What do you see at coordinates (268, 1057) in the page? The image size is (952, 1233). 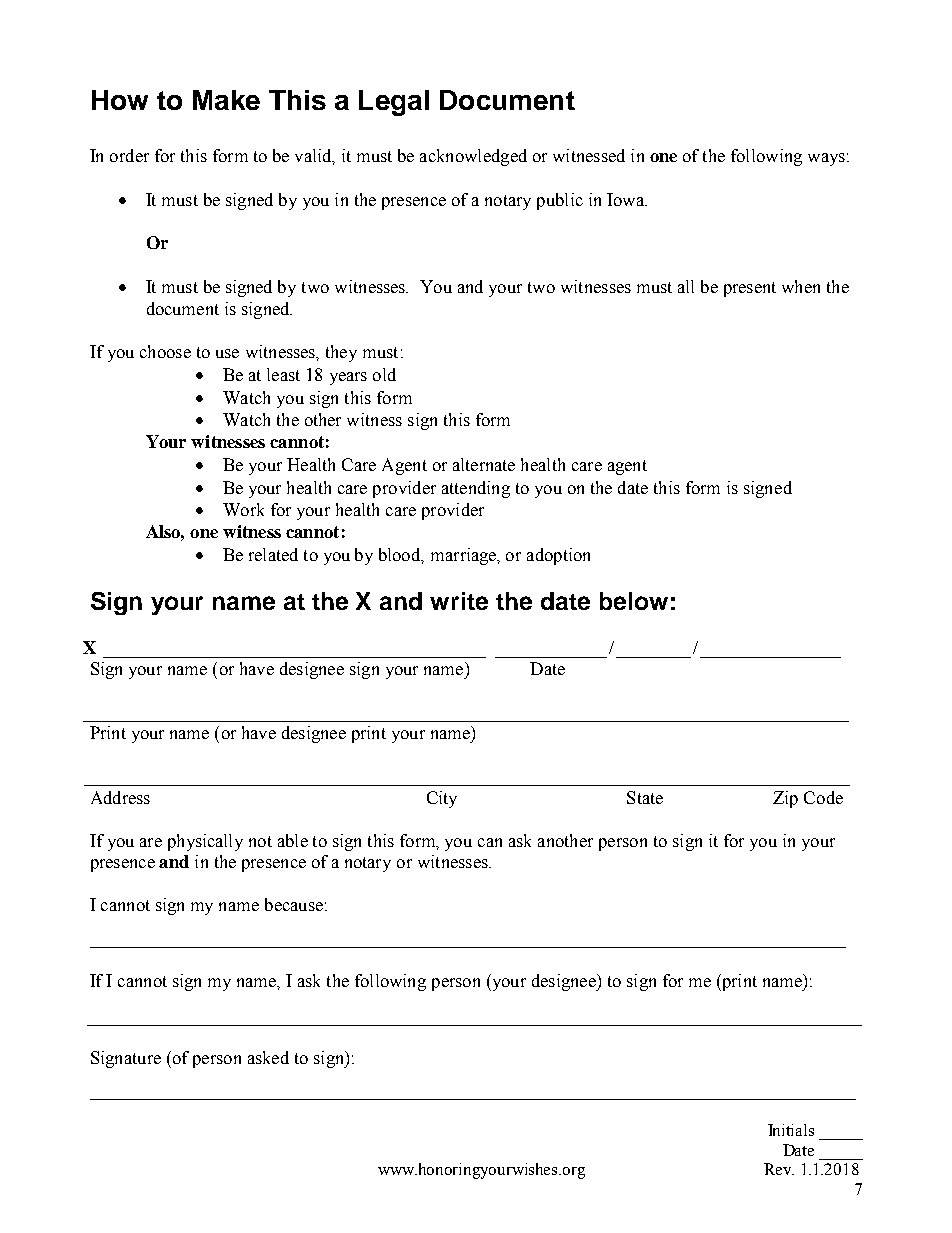 I see `asked` at bounding box center [268, 1057].
